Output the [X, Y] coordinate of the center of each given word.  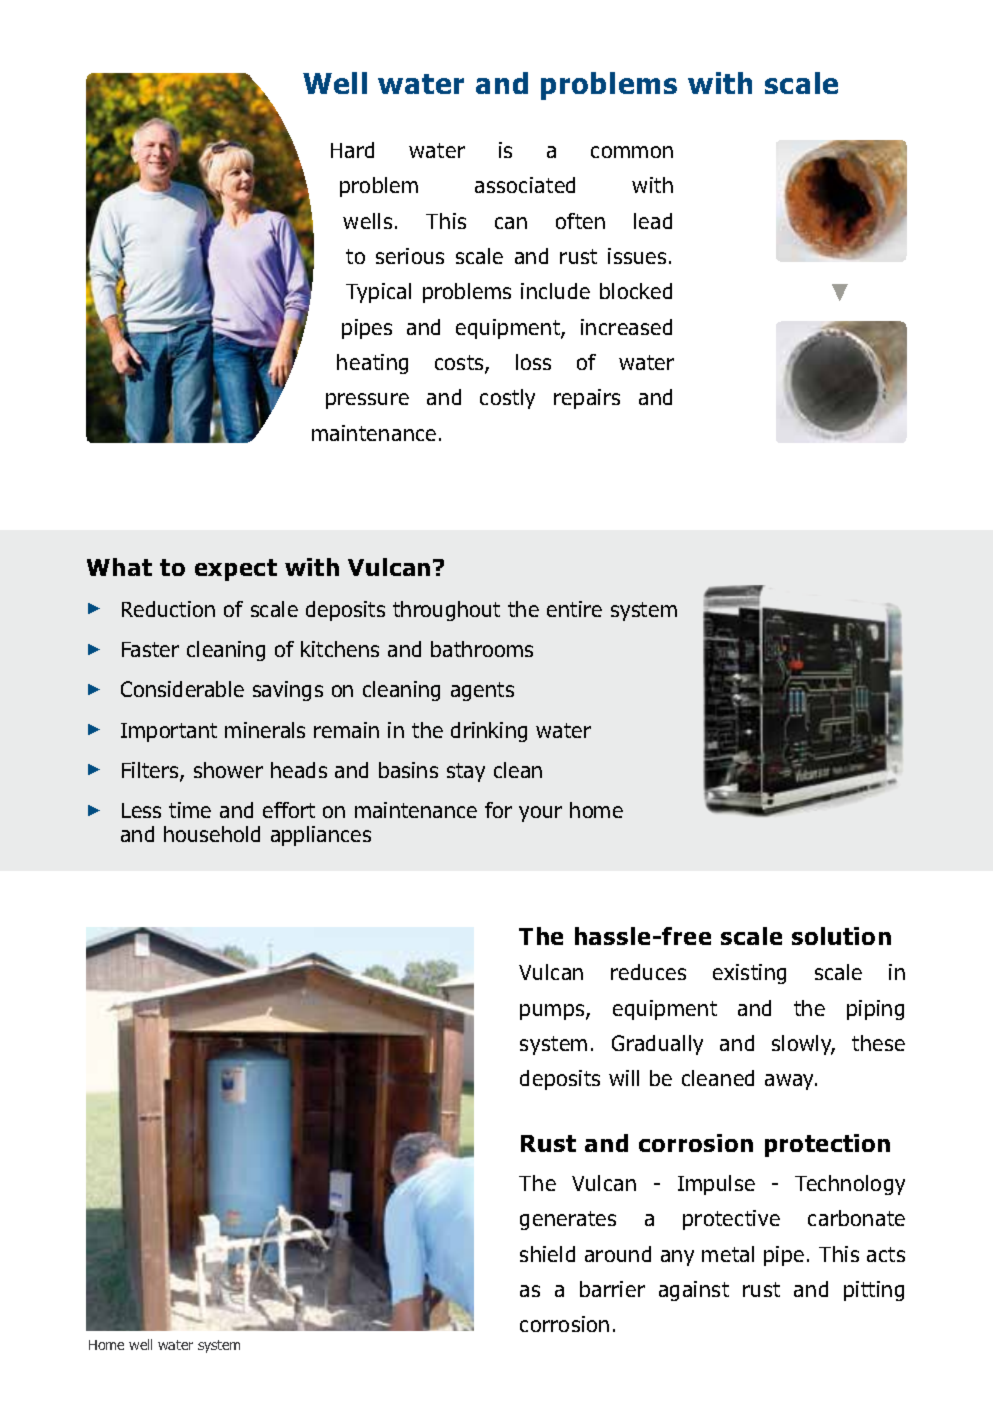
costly [507, 399]
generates [568, 1220]
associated [525, 185]
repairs [587, 399]
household [212, 834]
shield [547, 1254]
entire [574, 609]
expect [236, 570]
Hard [352, 150]
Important [169, 732]
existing [749, 974]
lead [653, 221]
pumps [553, 1012]
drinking [489, 732]
